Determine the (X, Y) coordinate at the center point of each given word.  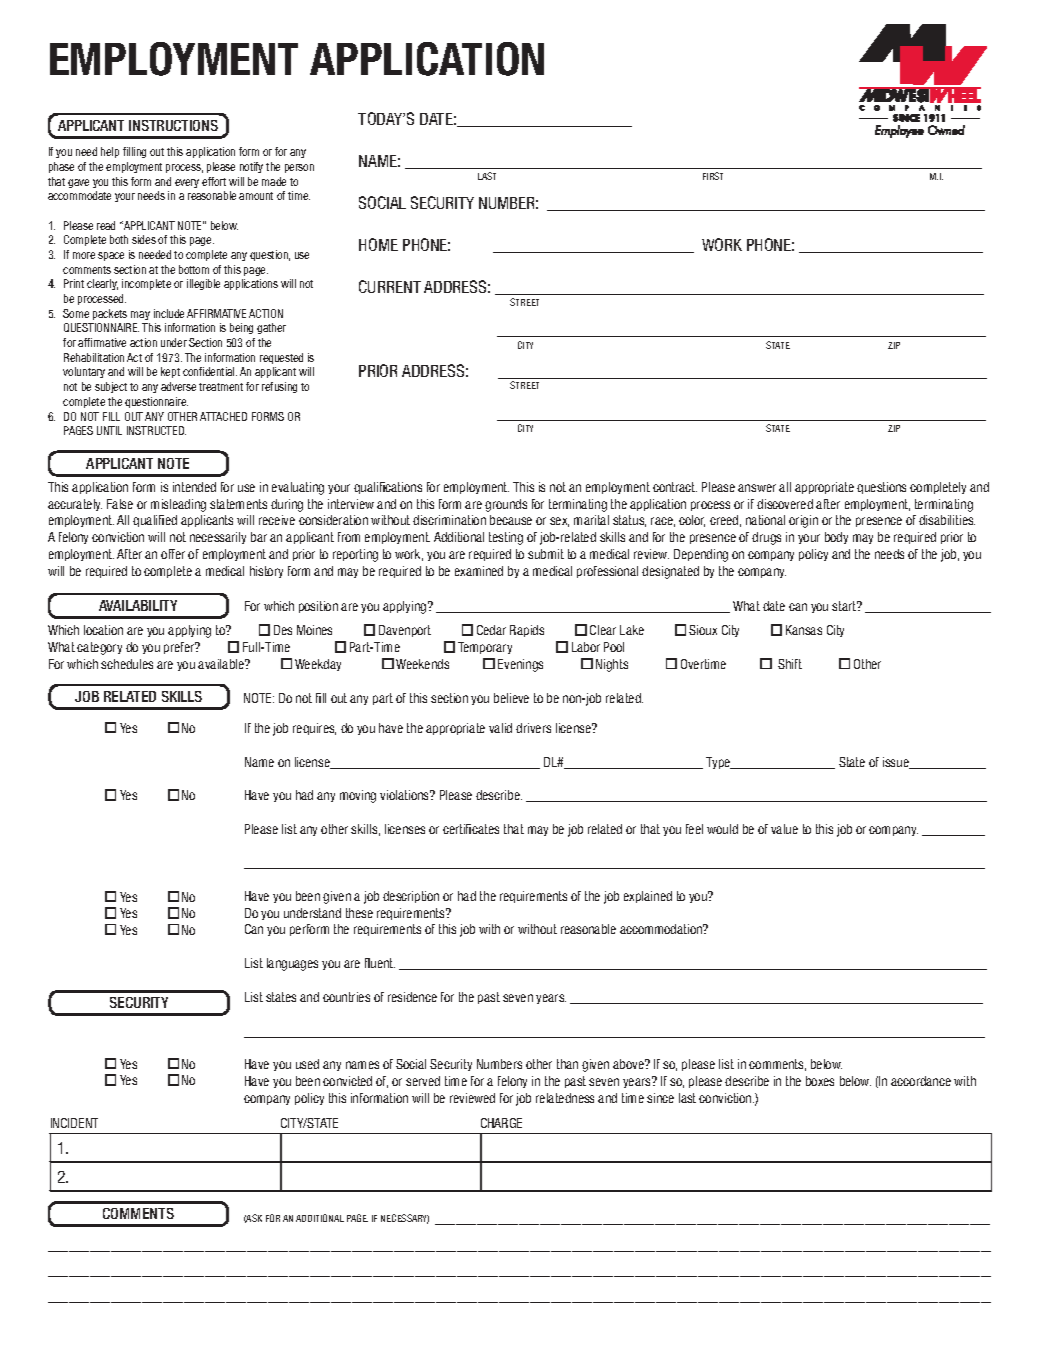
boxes (820, 1081)
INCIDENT (74, 1123)
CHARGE (501, 1123)
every (187, 183)
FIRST (713, 176)
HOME (378, 244)
